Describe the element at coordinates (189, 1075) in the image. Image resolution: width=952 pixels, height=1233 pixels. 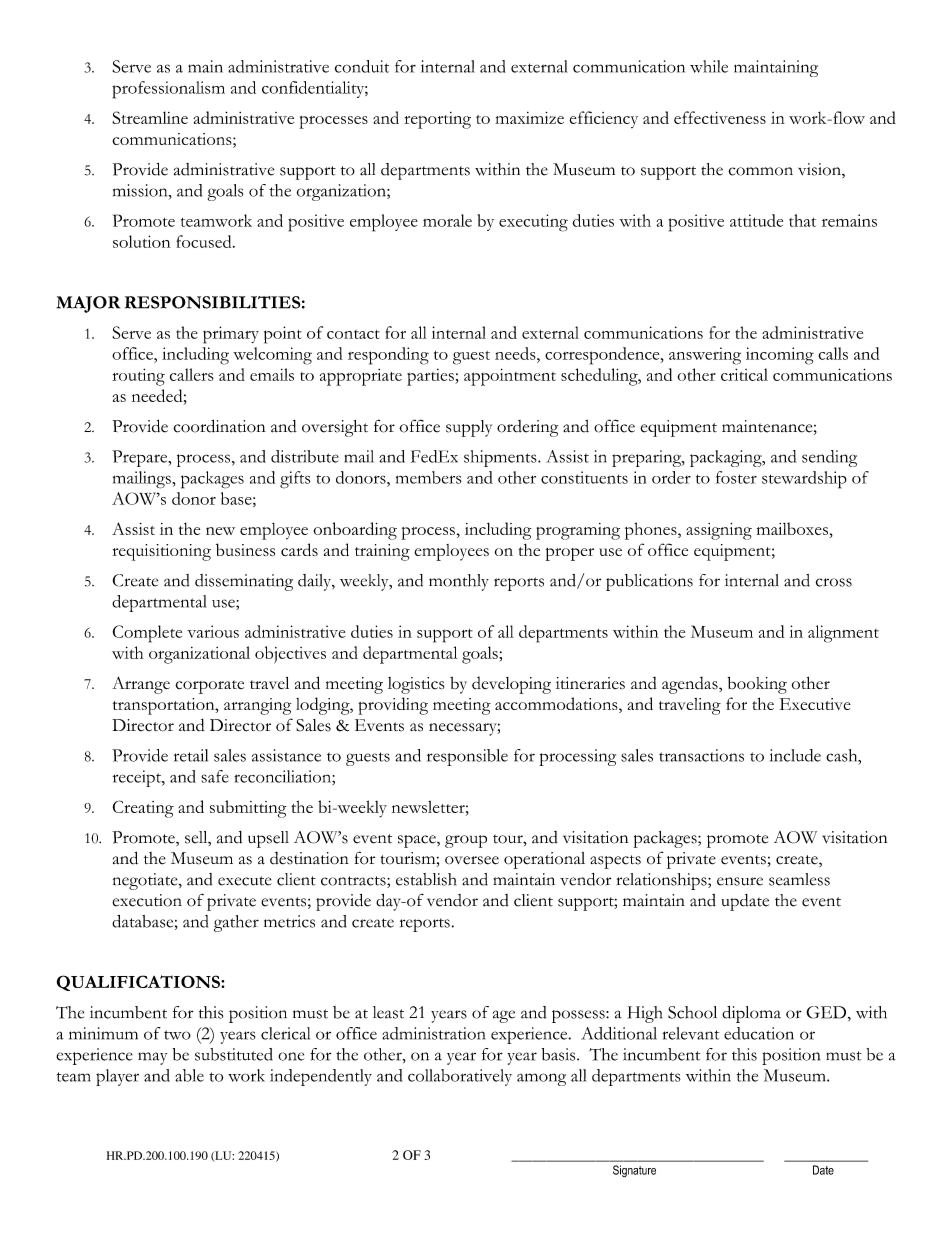
I see `able` at that location.
